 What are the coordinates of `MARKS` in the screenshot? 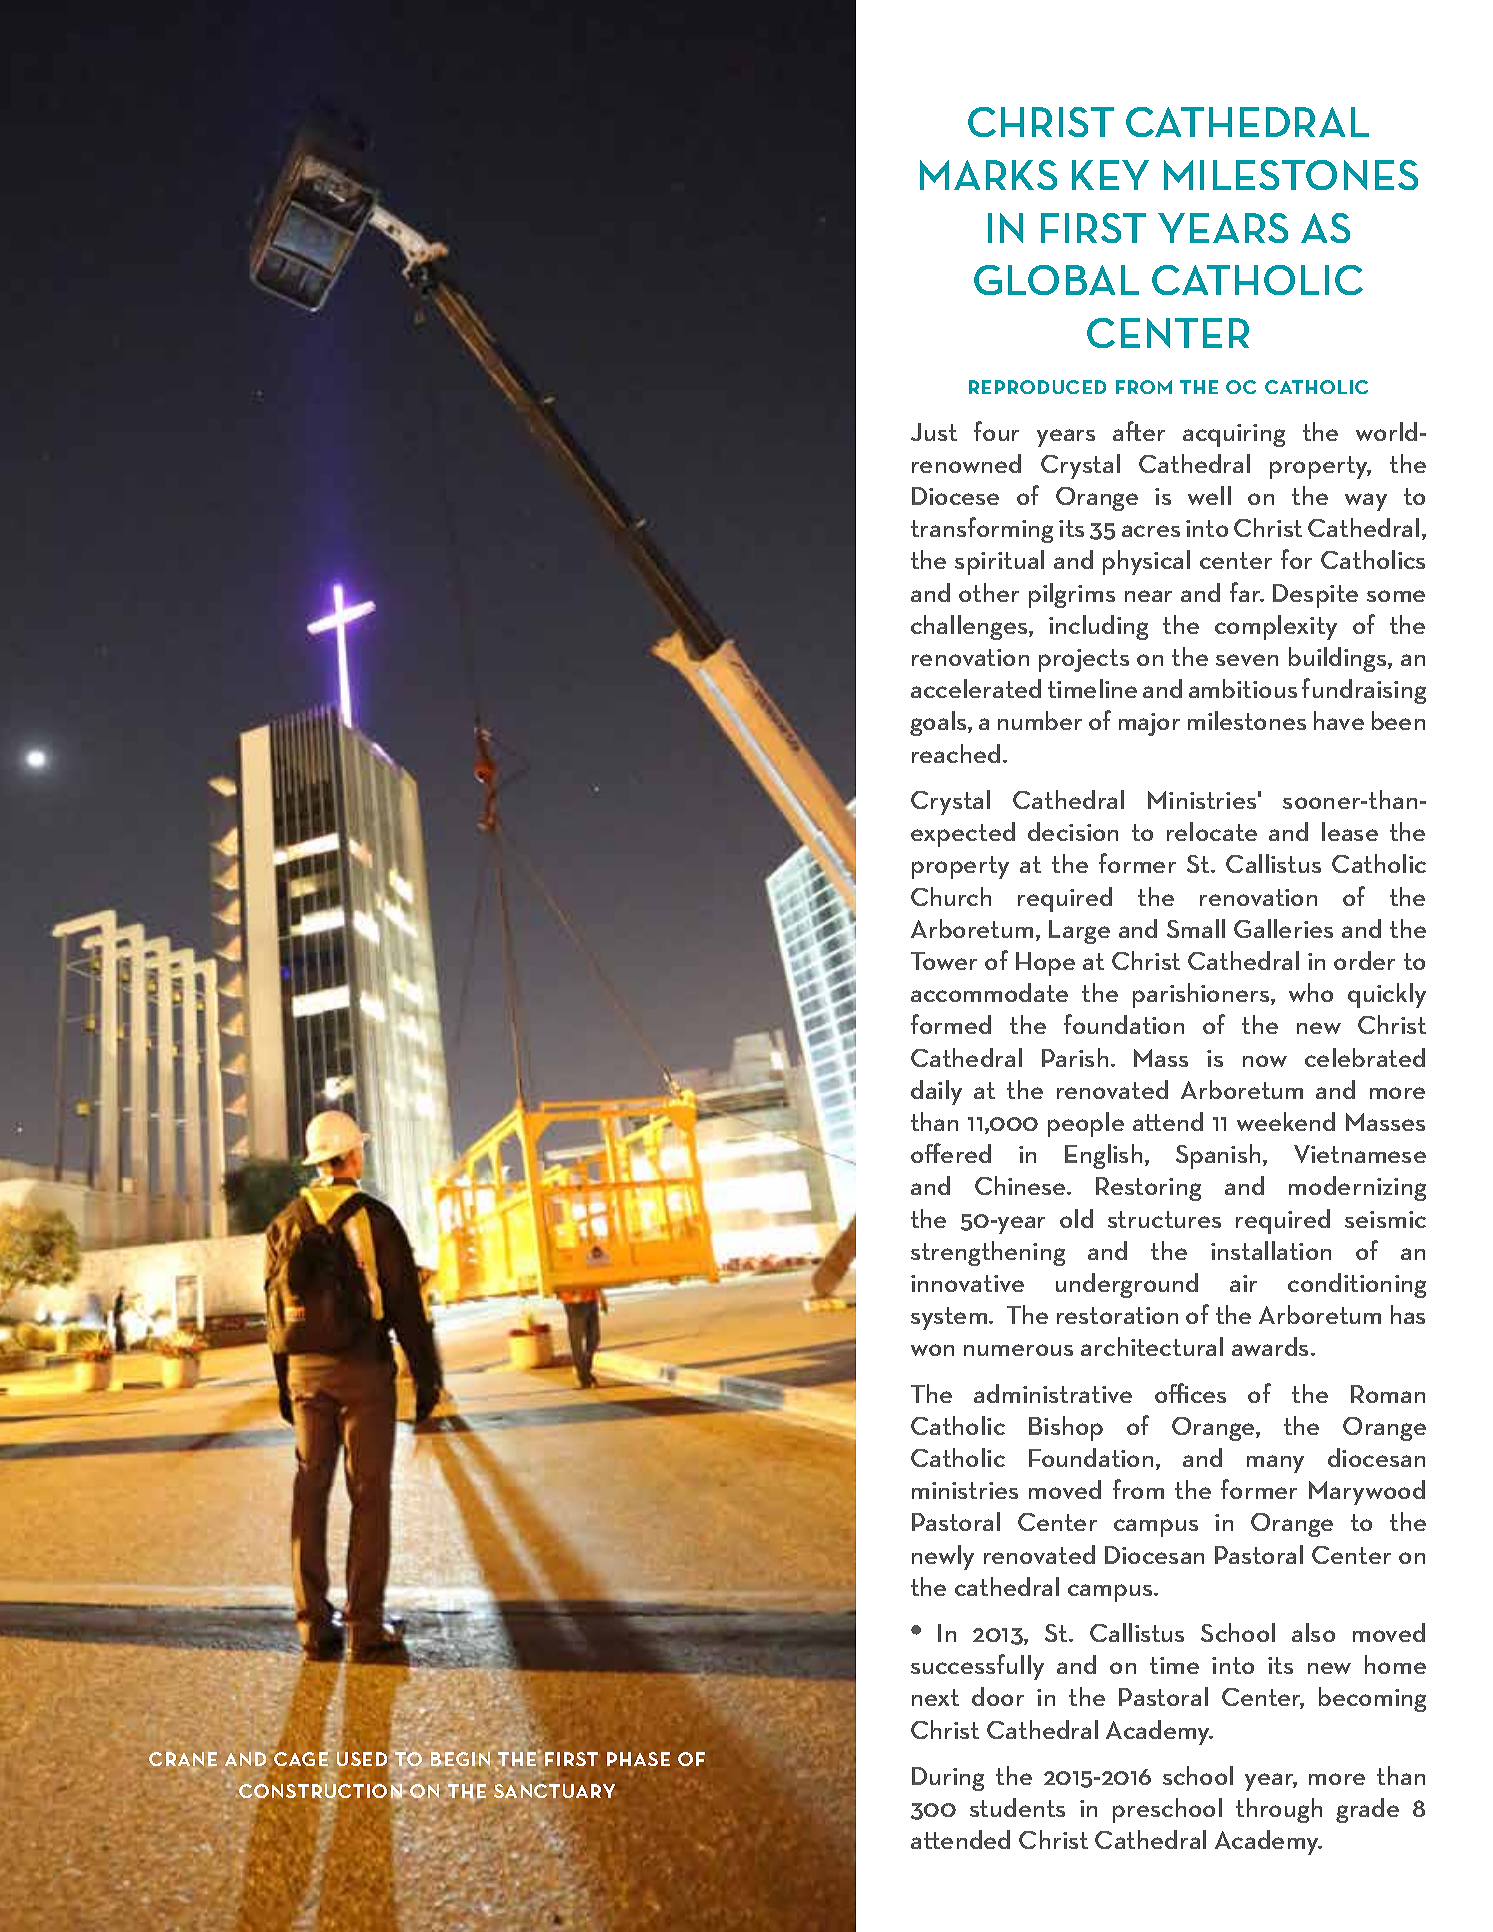 It's located at (988, 175).
